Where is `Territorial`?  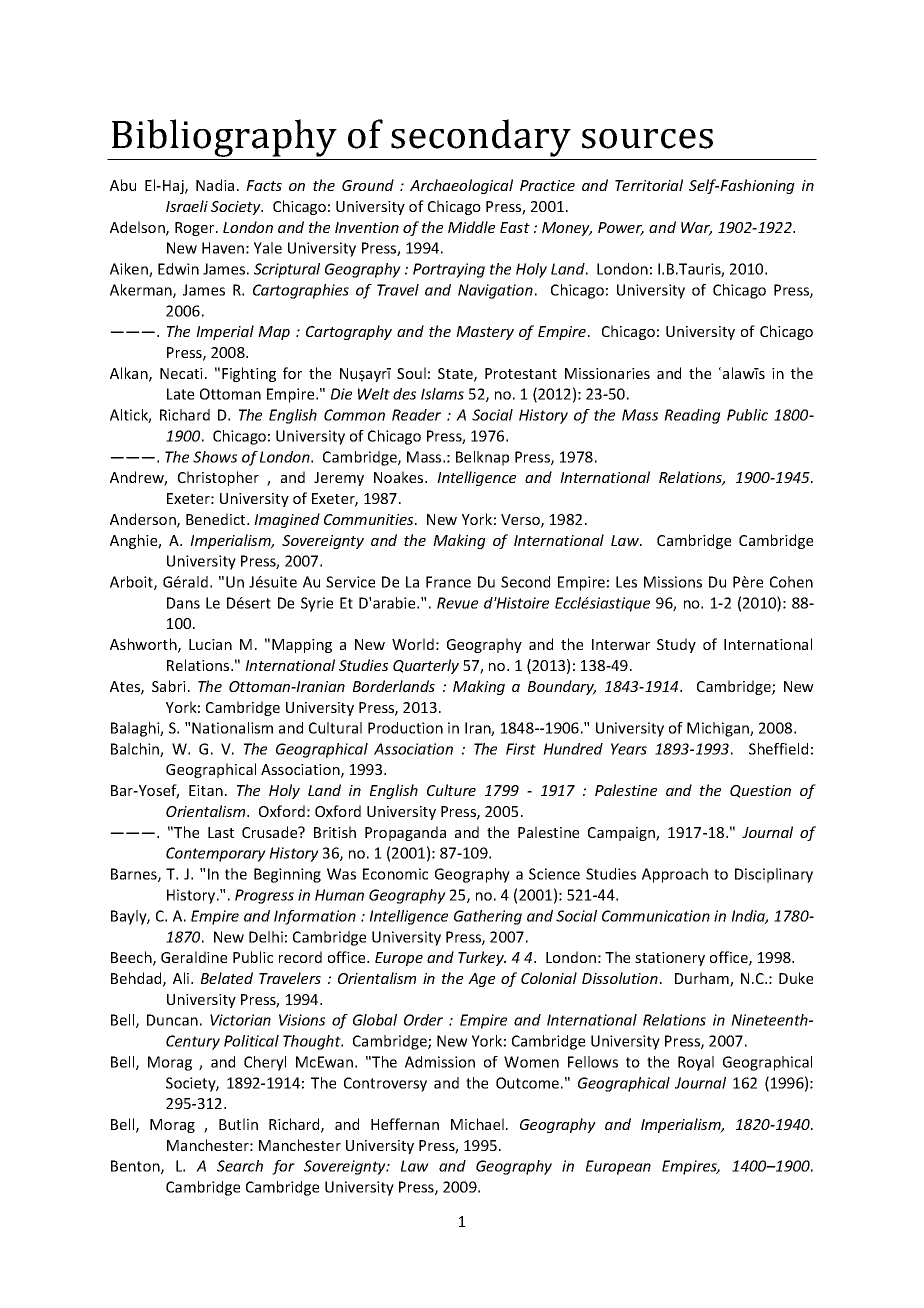
Territorial is located at coordinates (649, 185).
